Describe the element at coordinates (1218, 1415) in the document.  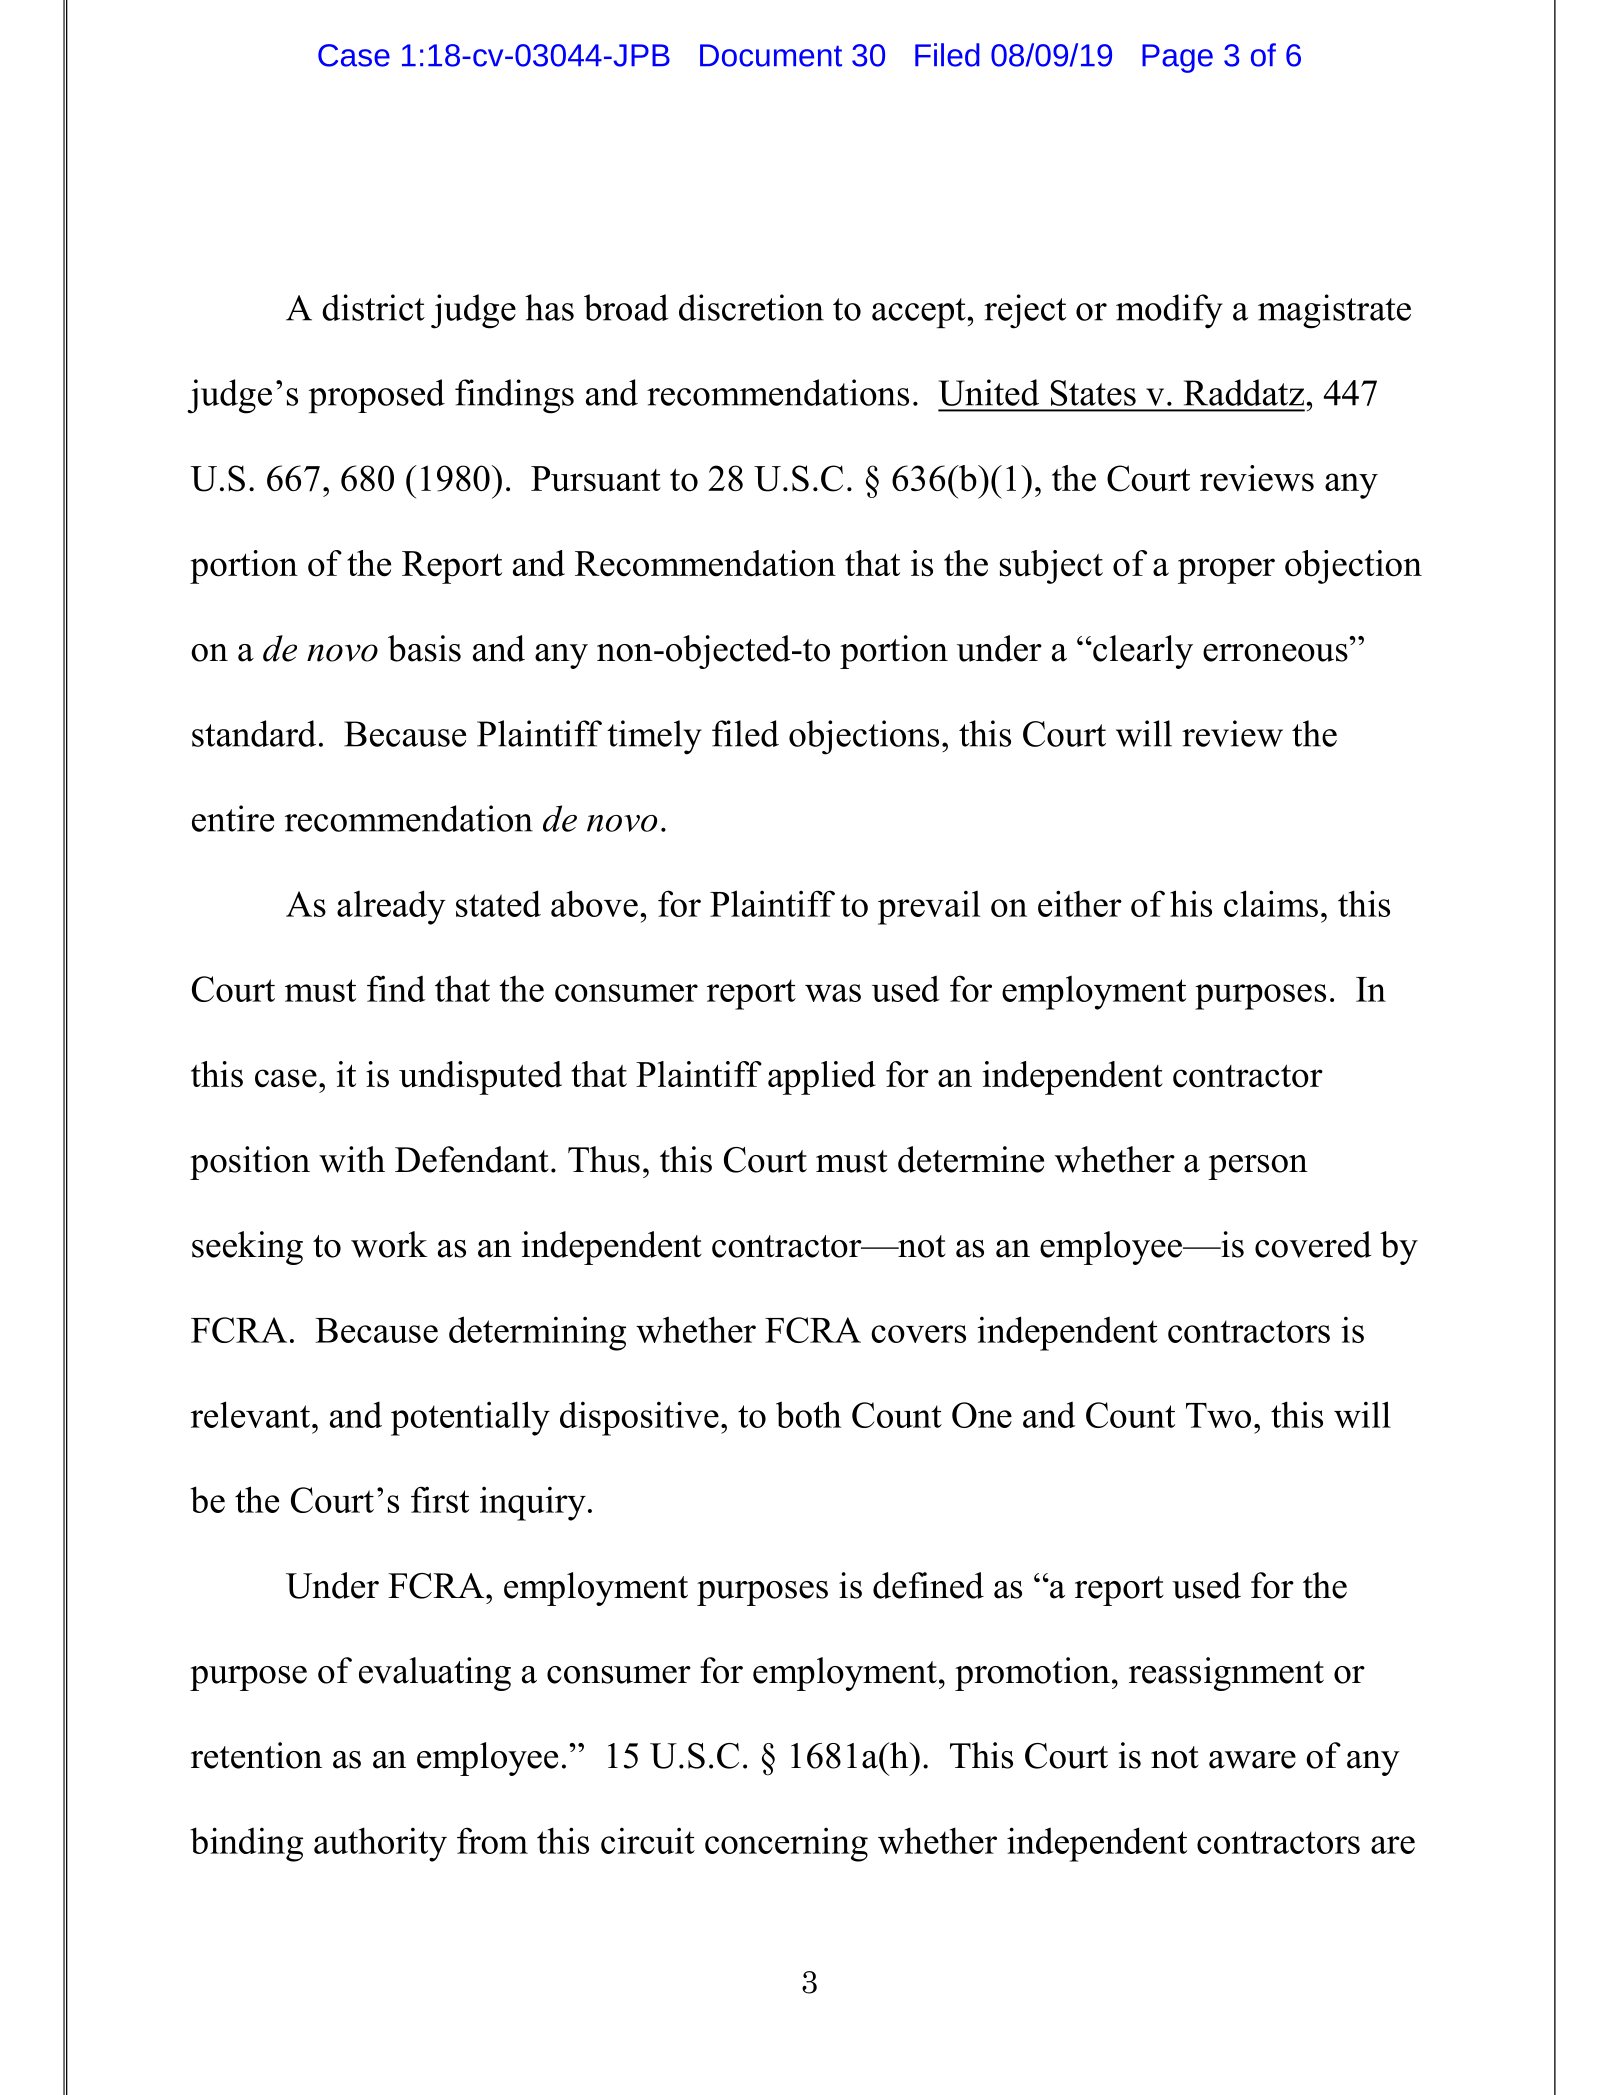
I see `Two` at that location.
